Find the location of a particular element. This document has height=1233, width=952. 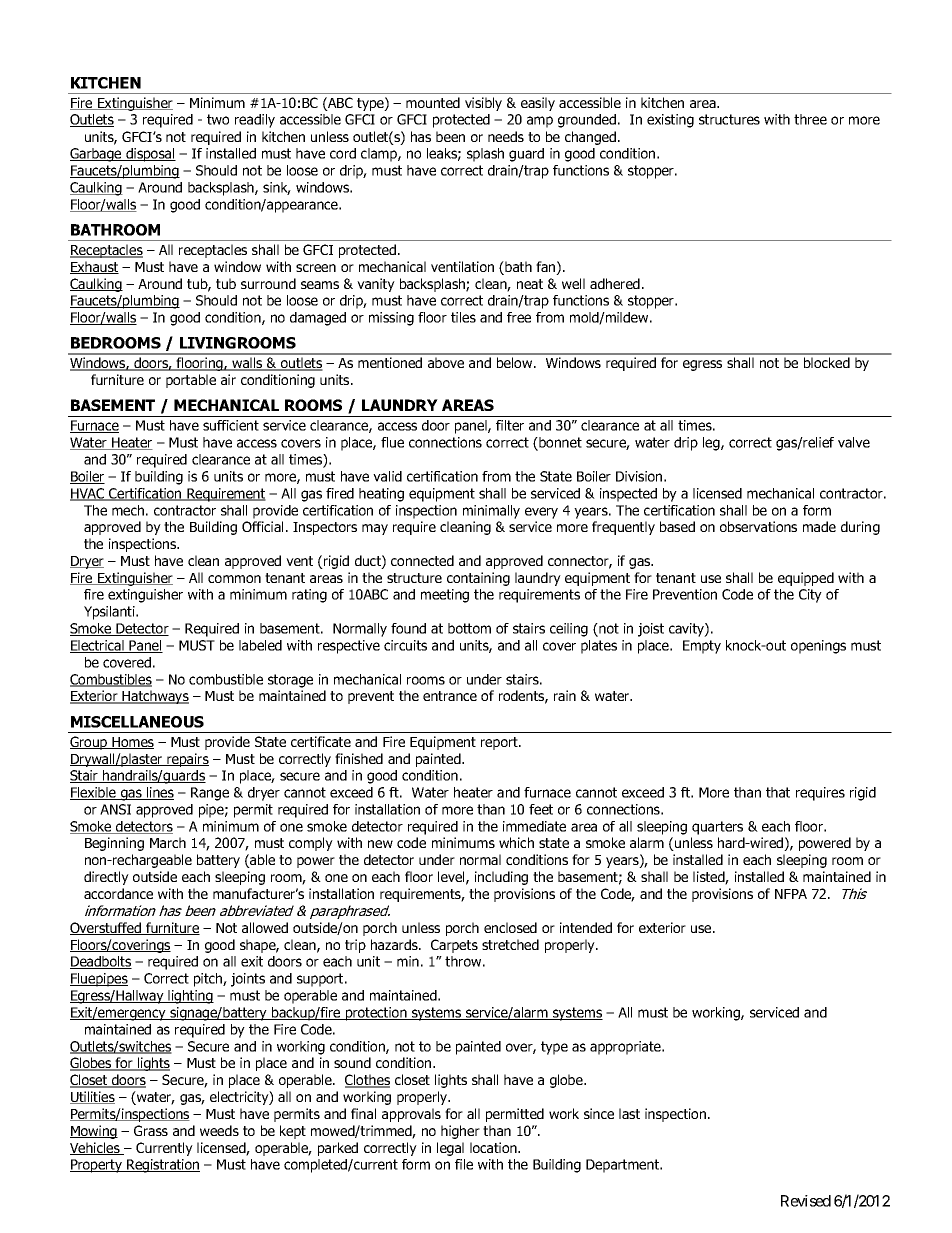

file is located at coordinates (464, 1164).
